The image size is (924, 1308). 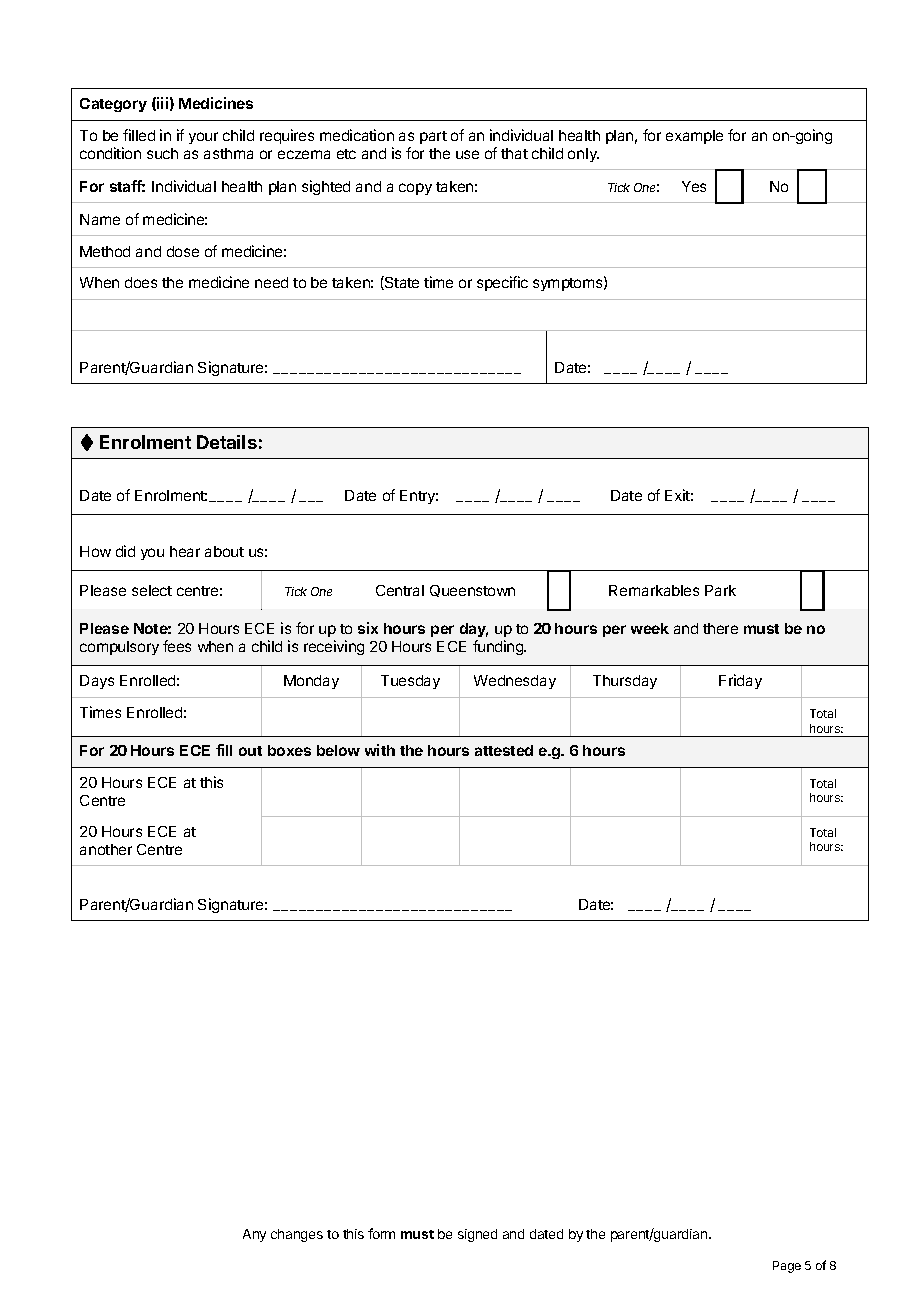 What do you see at coordinates (227, 442) in the screenshot?
I see `Details` at bounding box center [227, 442].
